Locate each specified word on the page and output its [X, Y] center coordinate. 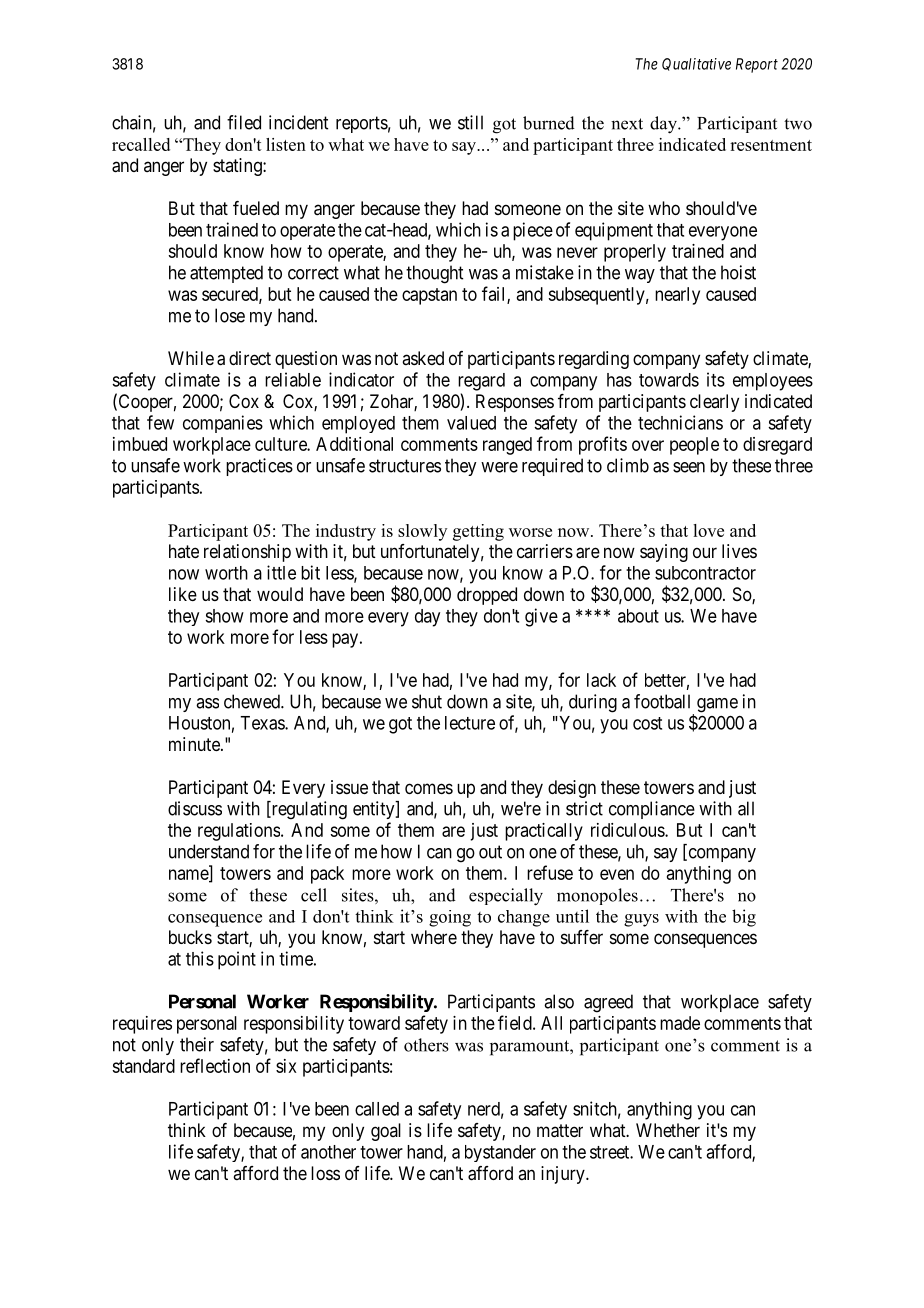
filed [244, 122]
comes [429, 788]
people [694, 446]
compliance [652, 810]
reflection [215, 1065]
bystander [500, 1153]
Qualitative [696, 64]
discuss [195, 808]
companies [223, 424]
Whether [668, 1130]
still [470, 122]
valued [471, 423]
